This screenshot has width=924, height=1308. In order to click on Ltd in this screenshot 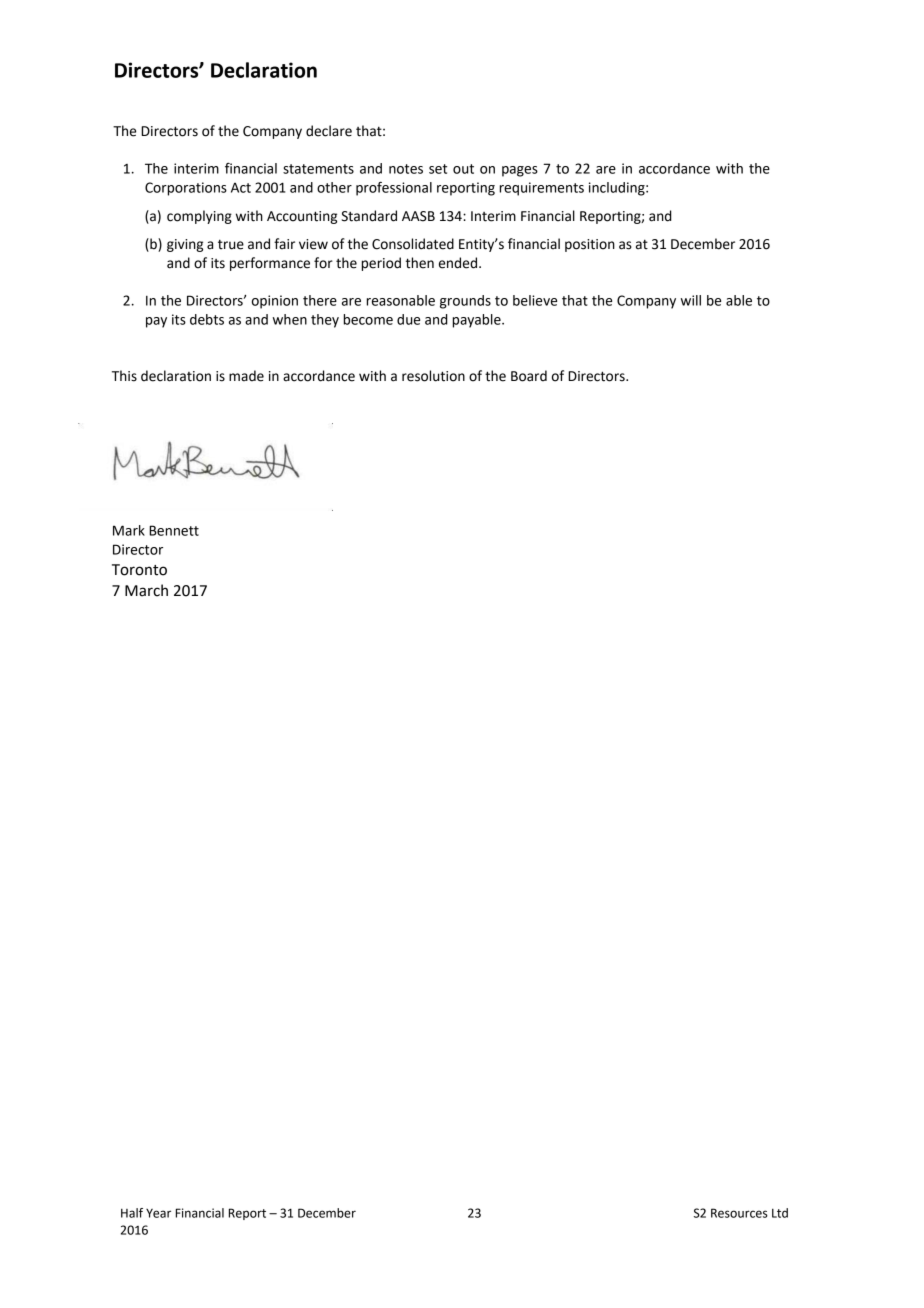, I will do `click(780, 1213)`.
